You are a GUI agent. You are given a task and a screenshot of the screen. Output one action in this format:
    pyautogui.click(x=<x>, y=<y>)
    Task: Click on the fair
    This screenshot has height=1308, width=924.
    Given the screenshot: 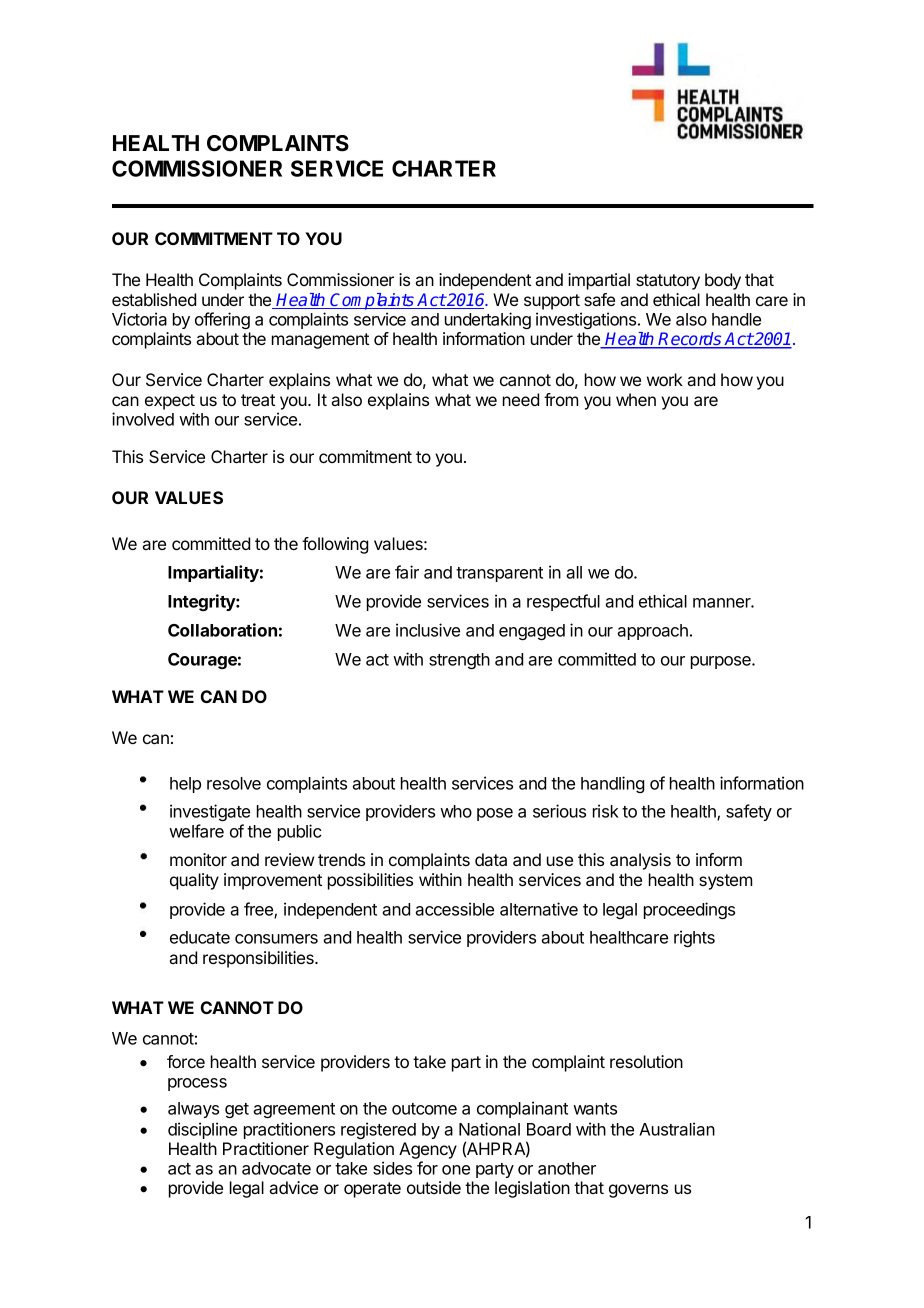 What is the action you would take?
    pyautogui.click(x=407, y=572)
